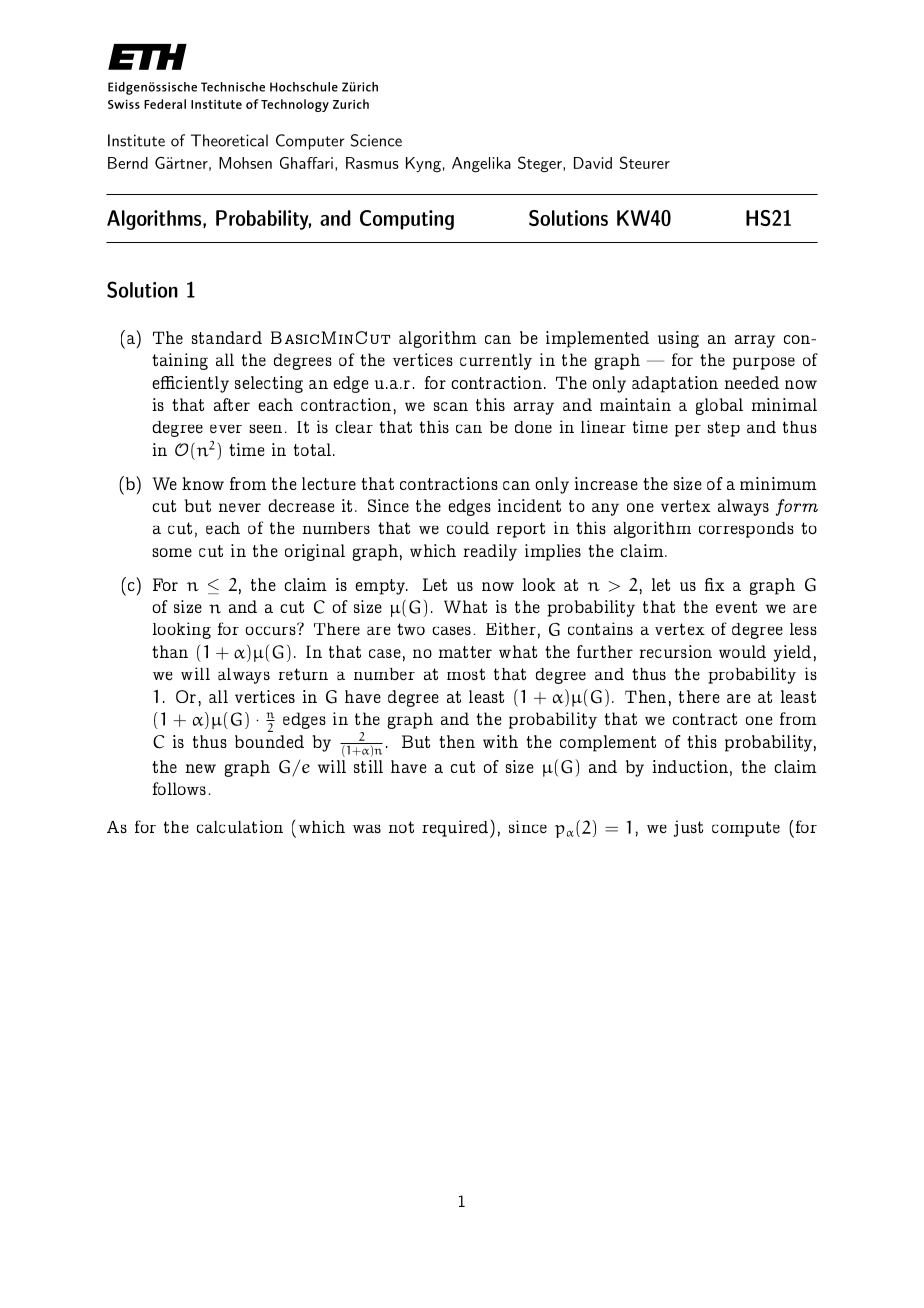  Describe the element at coordinates (529, 505) in the image. I see `incident` at that location.
